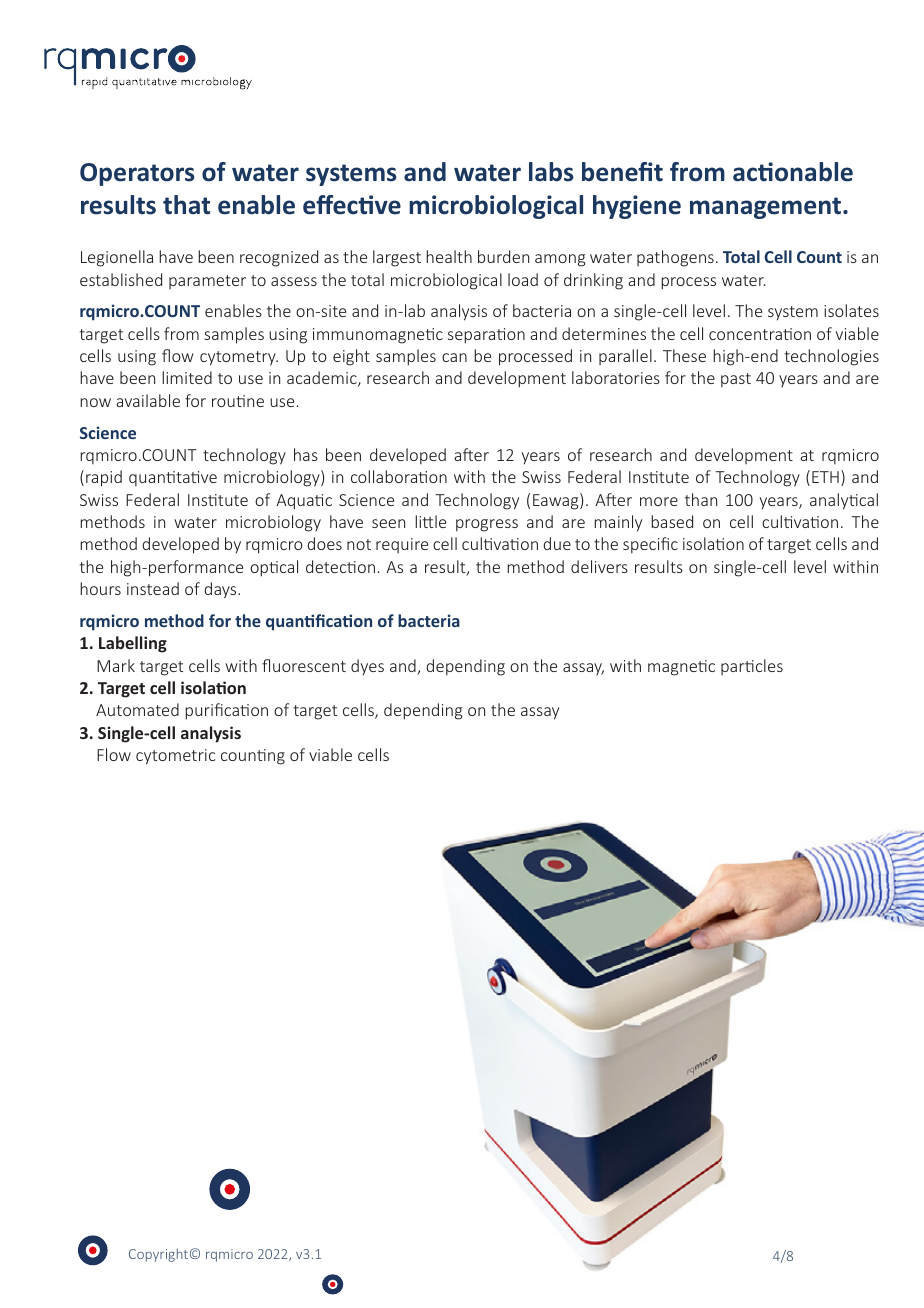 Image resolution: width=924 pixels, height=1308 pixels. What do you see at coordinates (701, 499) in the screenshot?
I see `than` at bounding box center [701, 499].
